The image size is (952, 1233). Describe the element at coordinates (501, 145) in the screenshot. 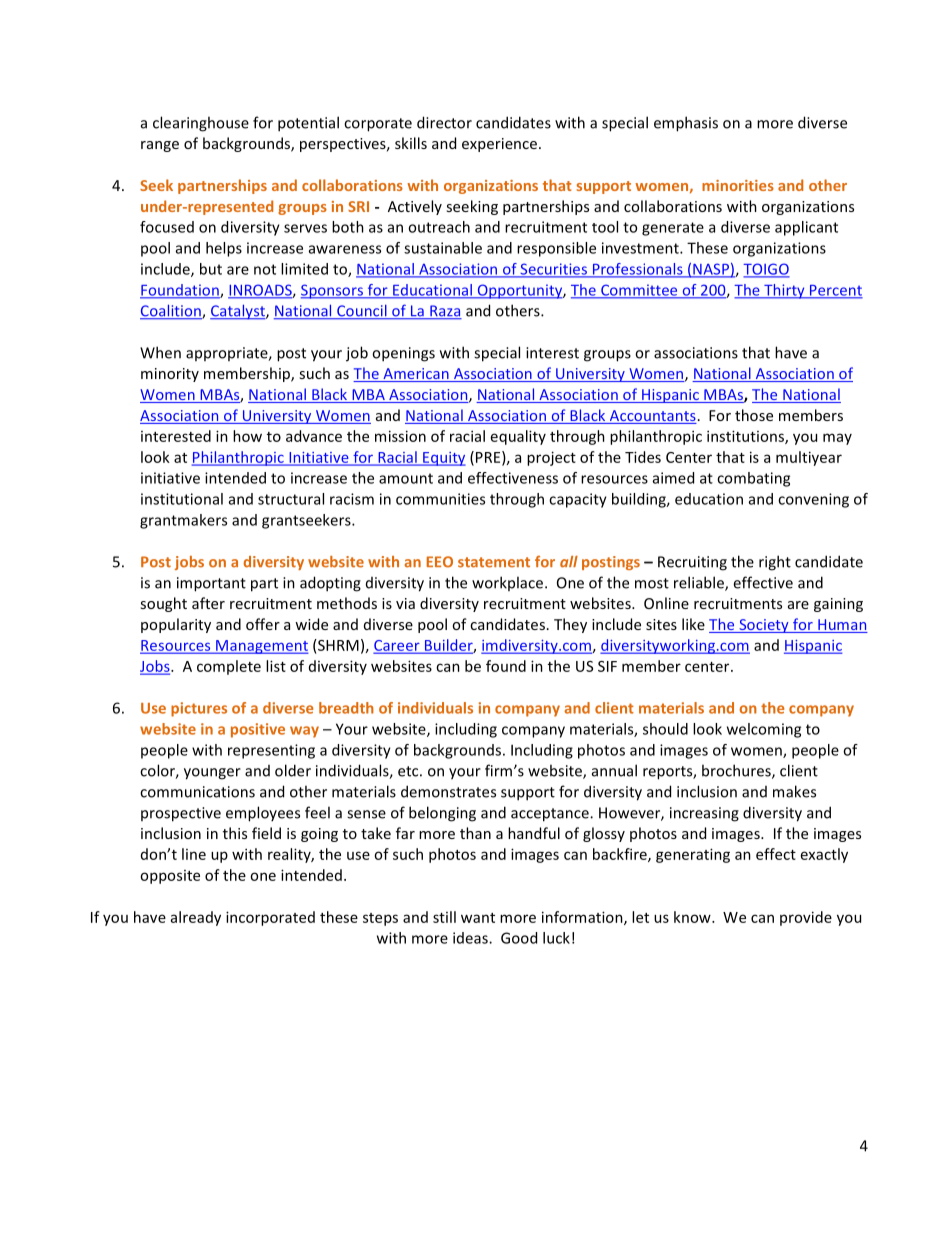

I see `experience` at that location.
